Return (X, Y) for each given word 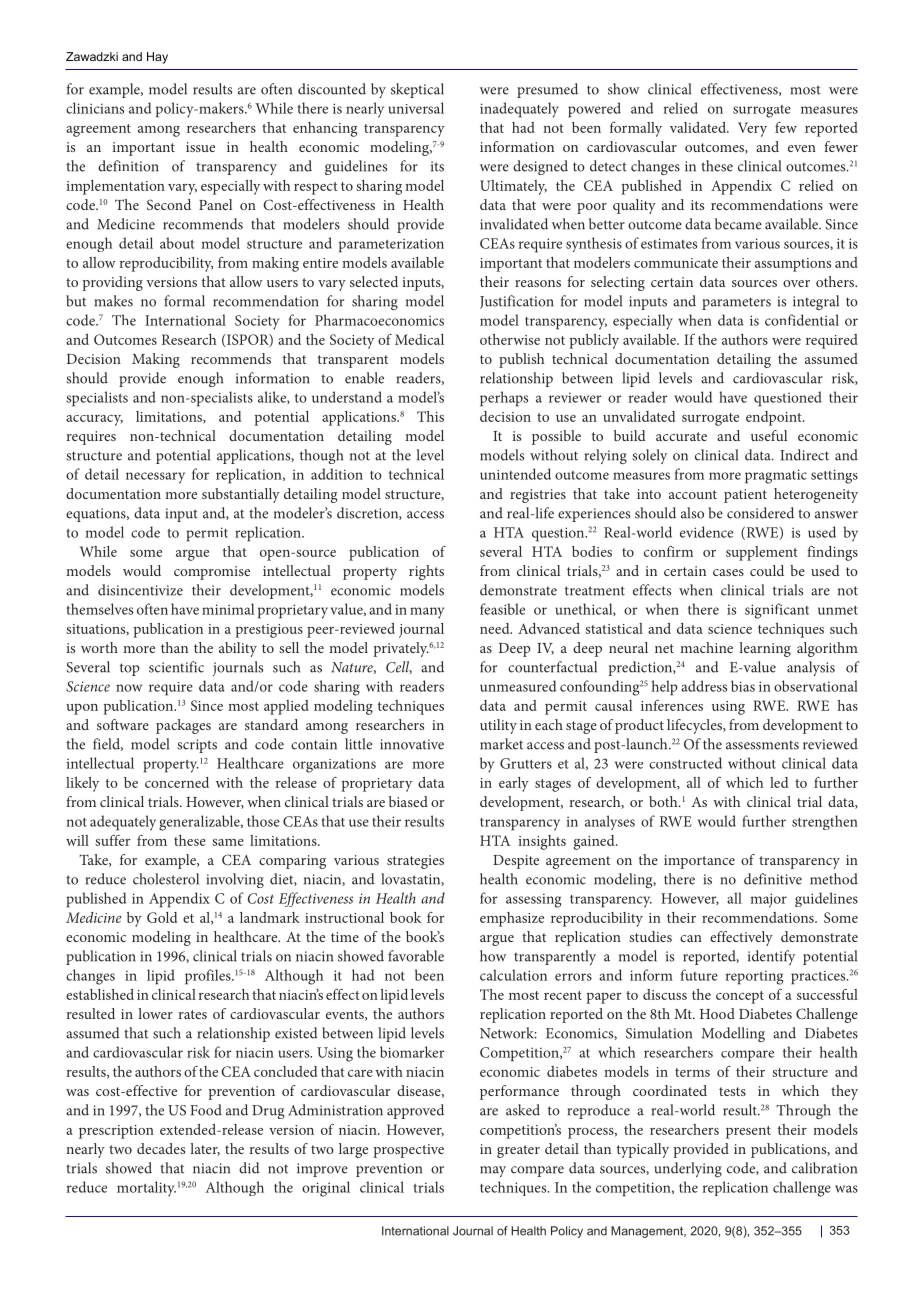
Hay (157, 58)
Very (752, 129)
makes (114, 301)
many (427, 613)
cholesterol (166, 879)
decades (161, 1148)
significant (777, 611)
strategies (415, 862)
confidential (802, 320)
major (768, 900)
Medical (419, 339)
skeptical (417, 90)
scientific (176, 667)
